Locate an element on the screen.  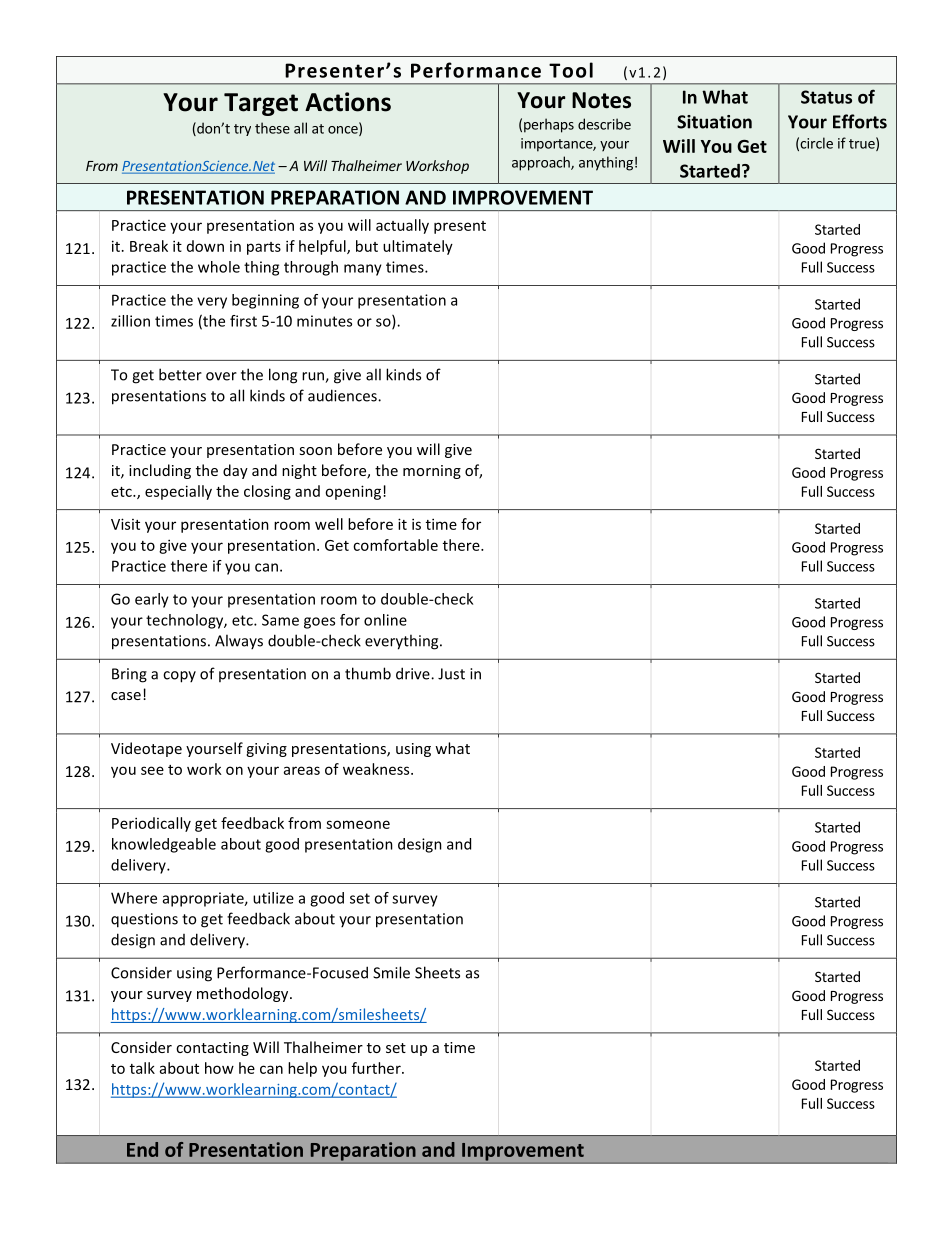
perhaps is located at coordinates (549, 125).
